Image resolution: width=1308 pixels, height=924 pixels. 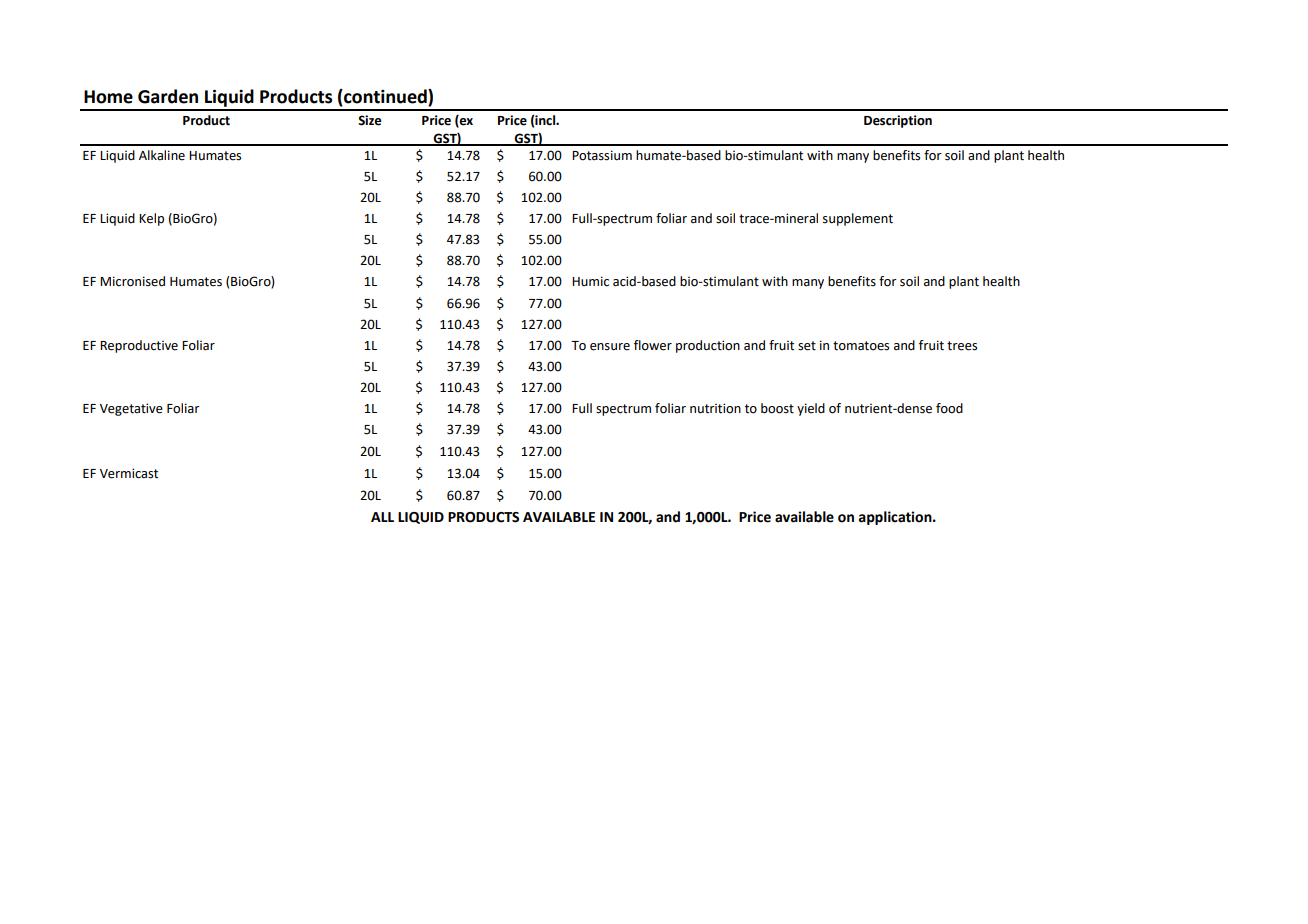 I want to click on Humic, so click(x=590, y=281).
